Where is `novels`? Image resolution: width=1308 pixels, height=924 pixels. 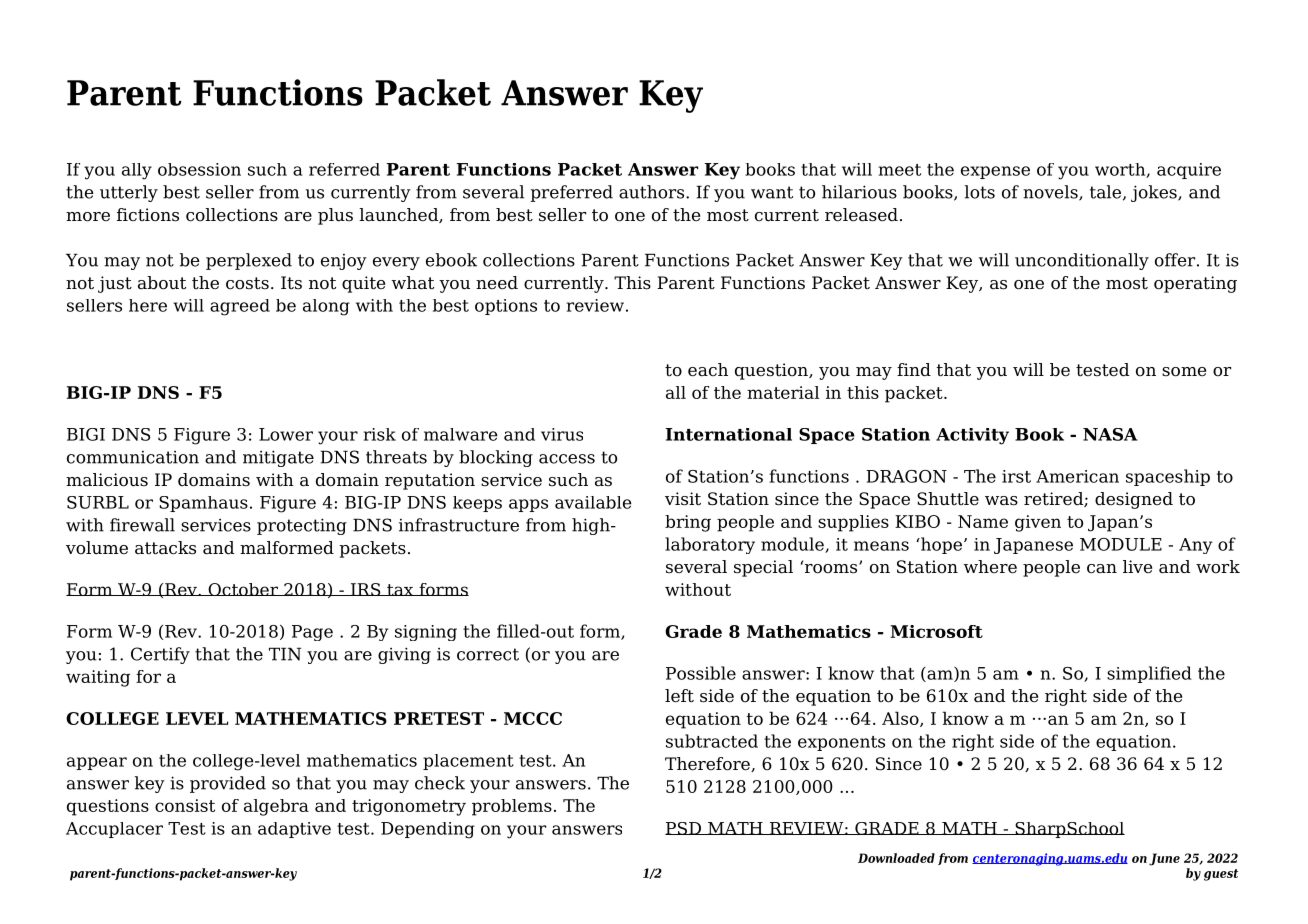
novels is located at coordinates (1051, 193).
